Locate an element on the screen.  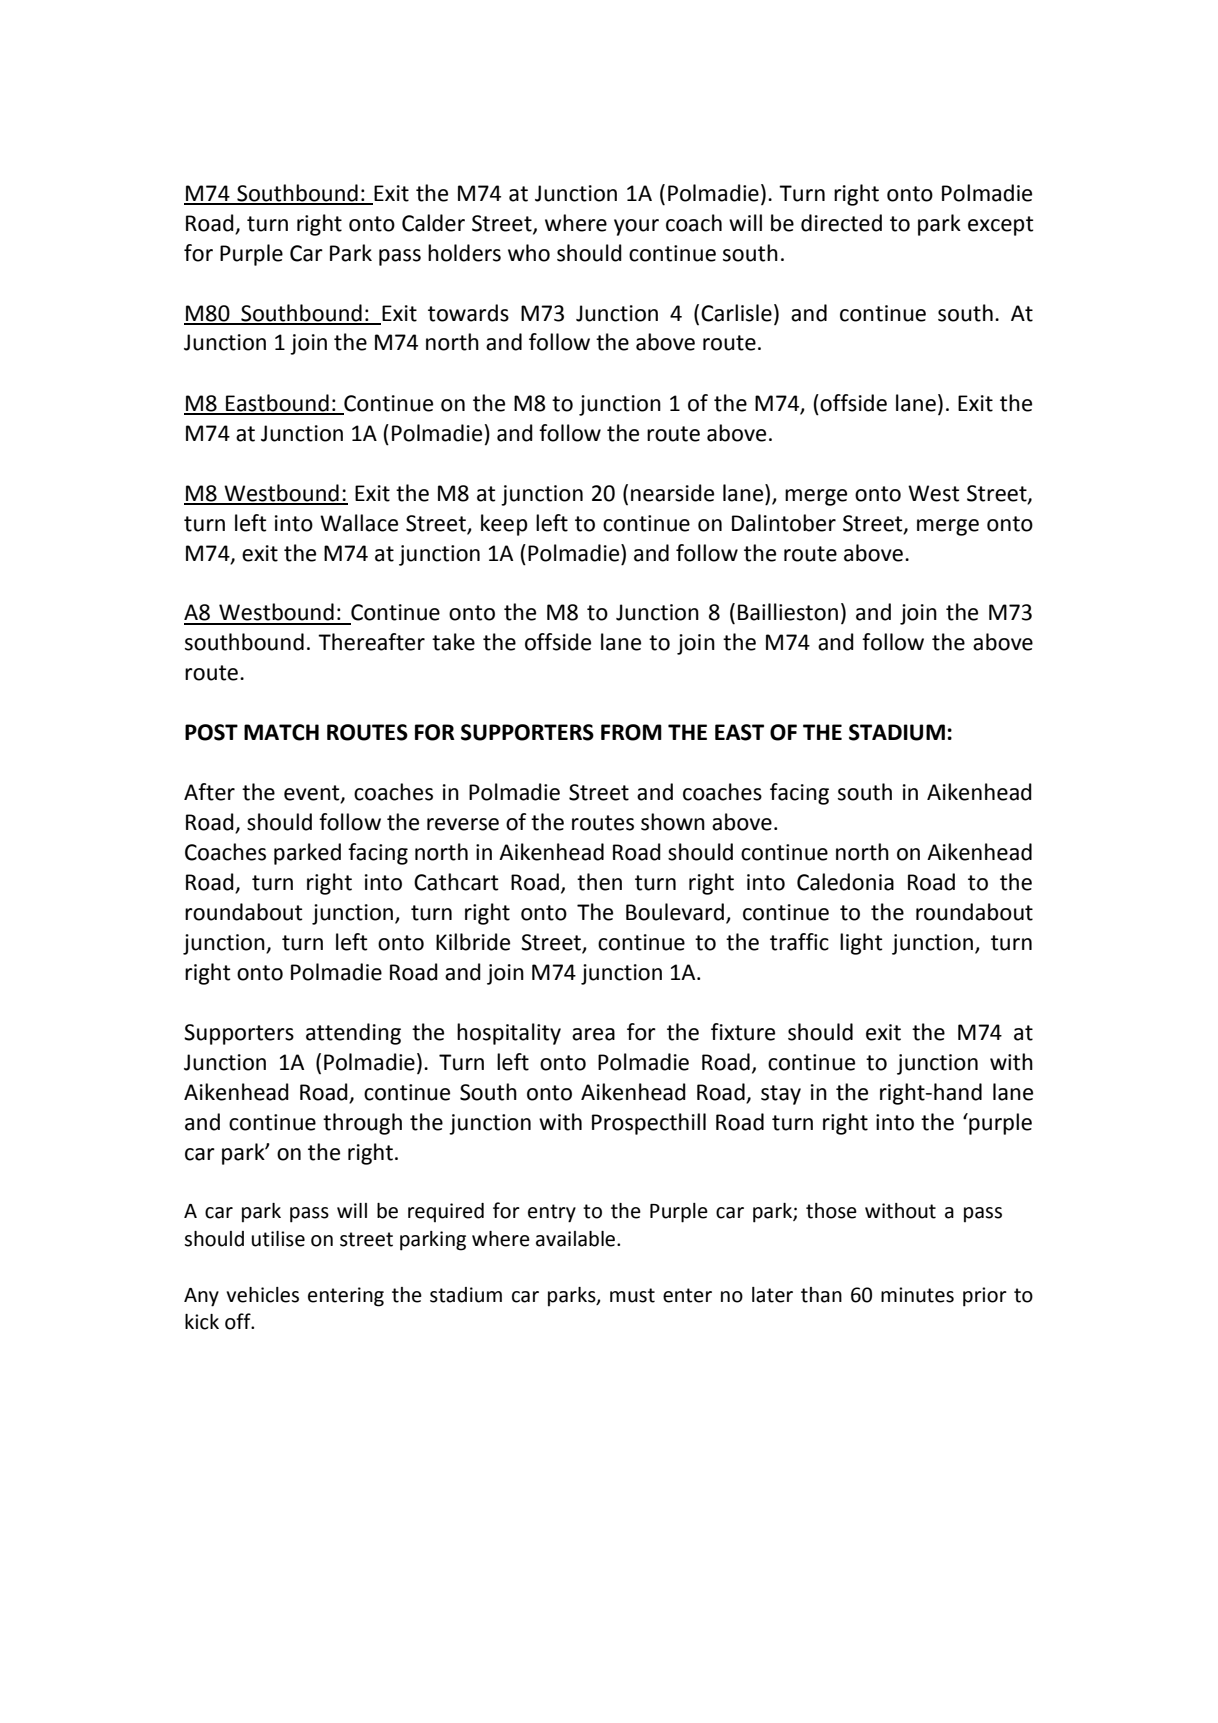
attending is located at coordinates (353, 1034).
